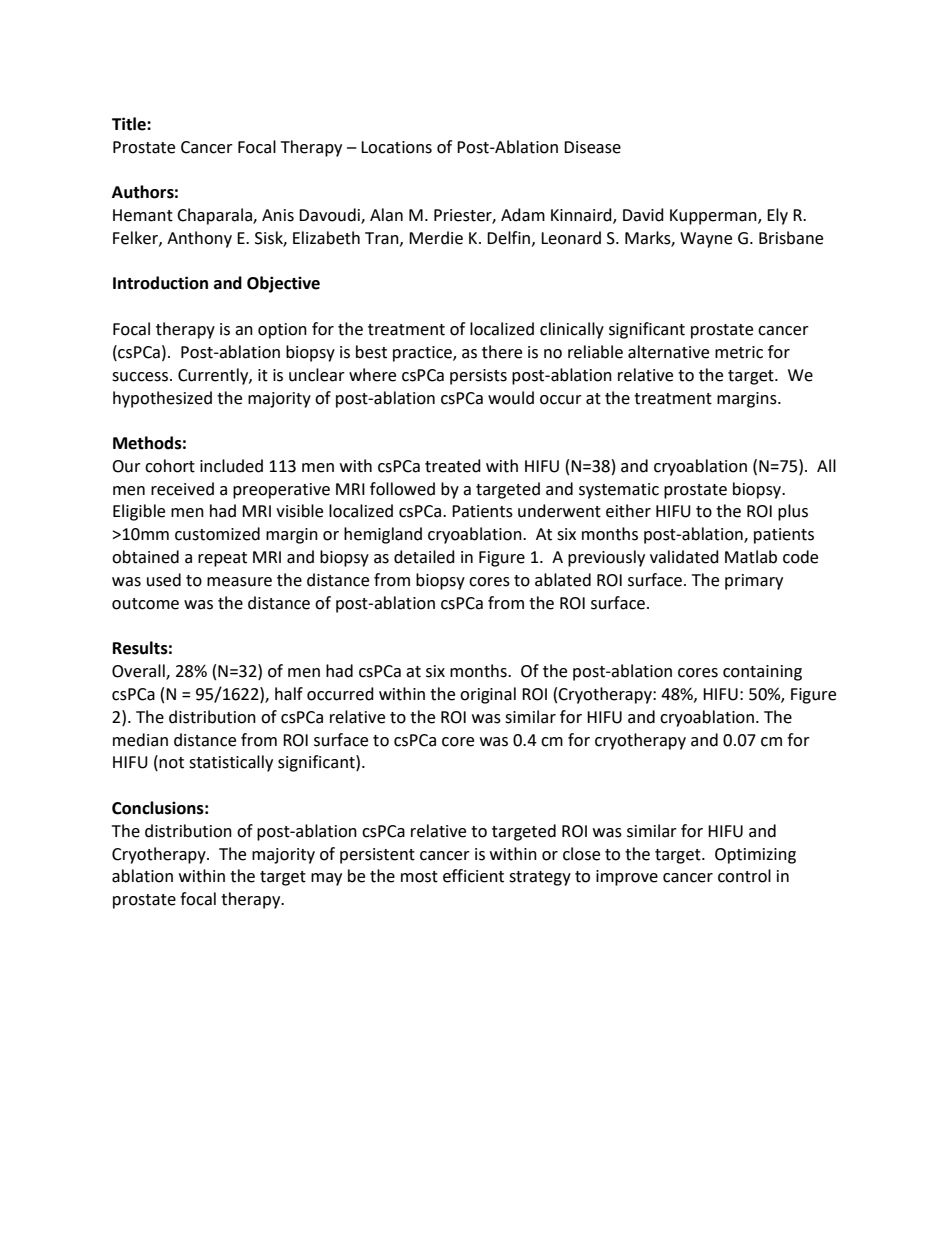 This document has width=952, height=1233. I want to click on primary, so click(754, 582).
